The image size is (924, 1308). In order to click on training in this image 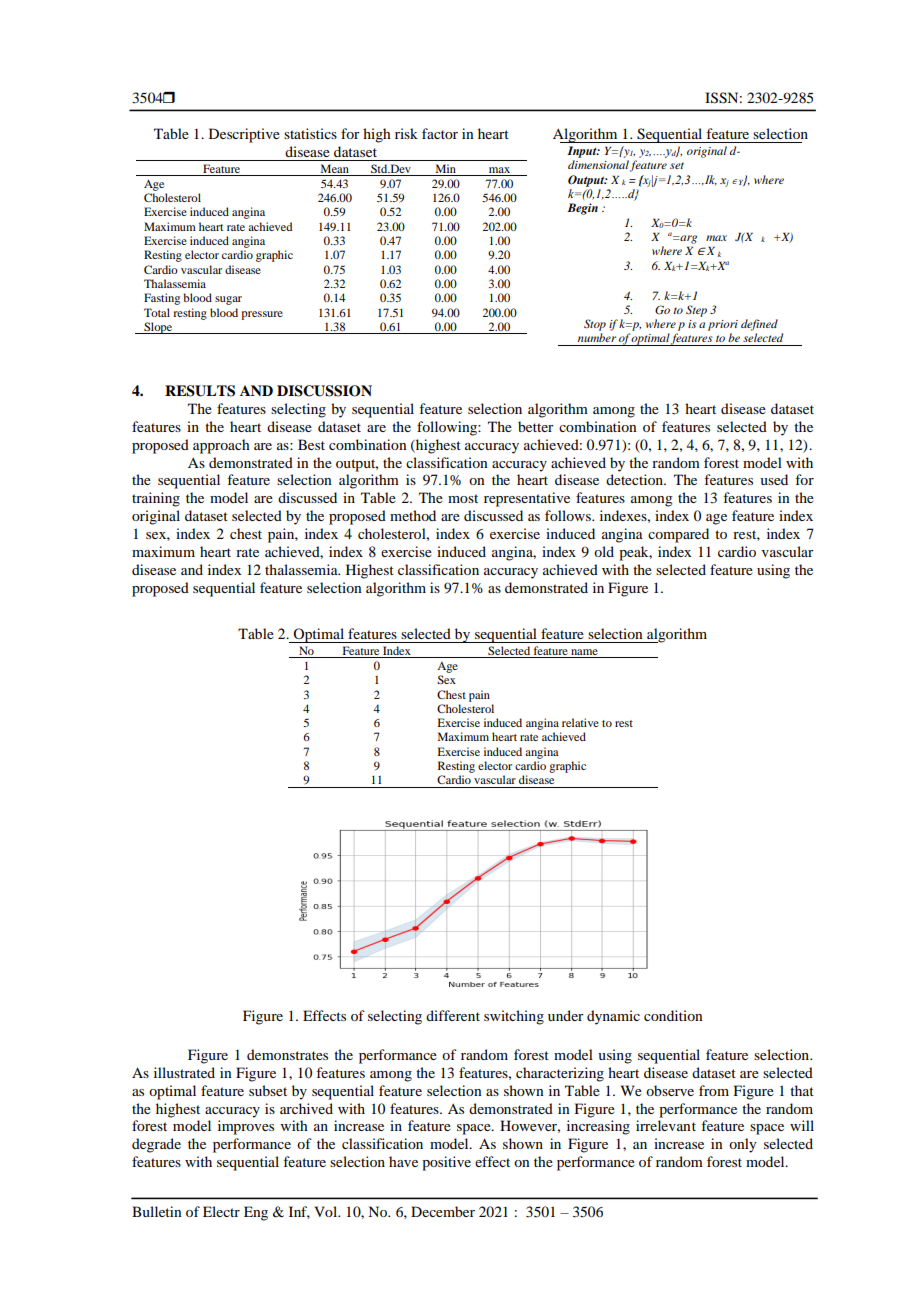, I will do `click(156, 499)`.
